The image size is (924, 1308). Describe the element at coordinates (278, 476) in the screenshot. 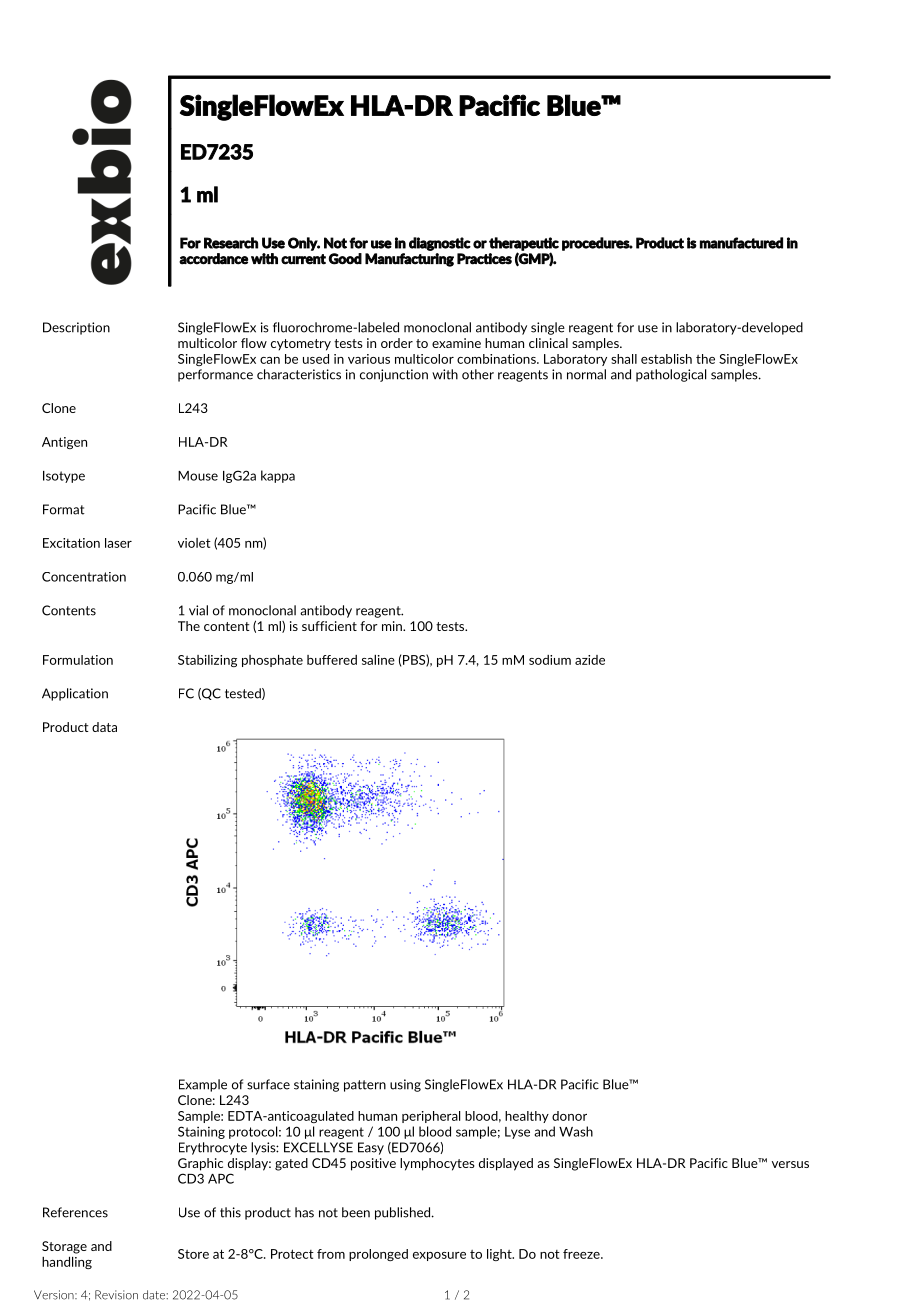

I see `kappa` at that location.
